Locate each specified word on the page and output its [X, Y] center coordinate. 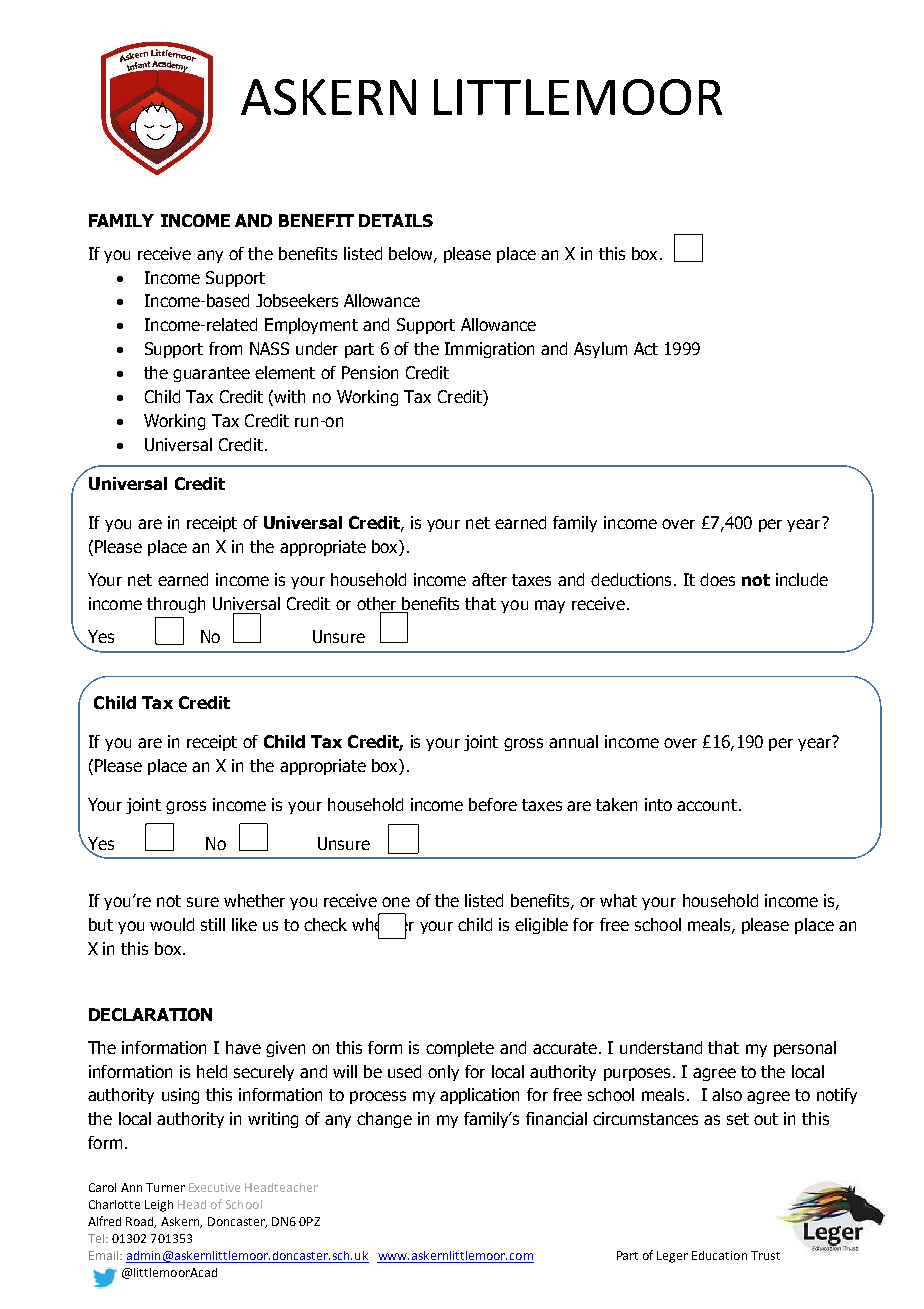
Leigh [159, 1206]
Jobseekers [297, 300]
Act [646, 348]
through [176, 605]
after [489, 579]
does [717, 579]
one [396, 902]
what [618, 900]
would [172, 924]
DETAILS [396, 220]
